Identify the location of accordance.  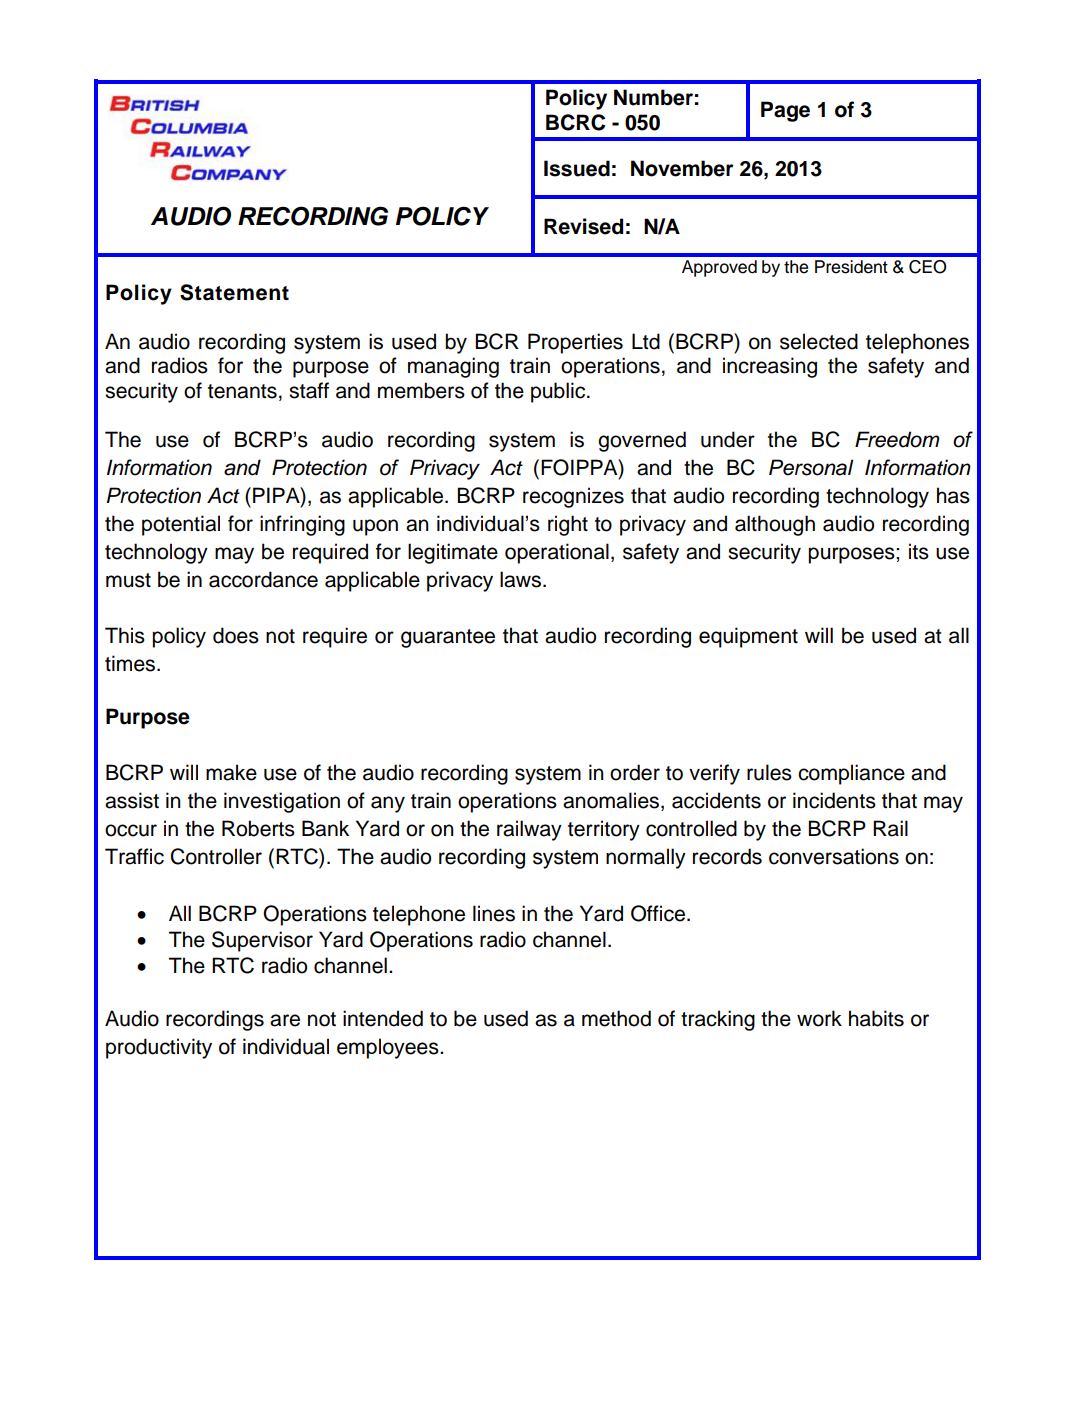
(263, 579).
